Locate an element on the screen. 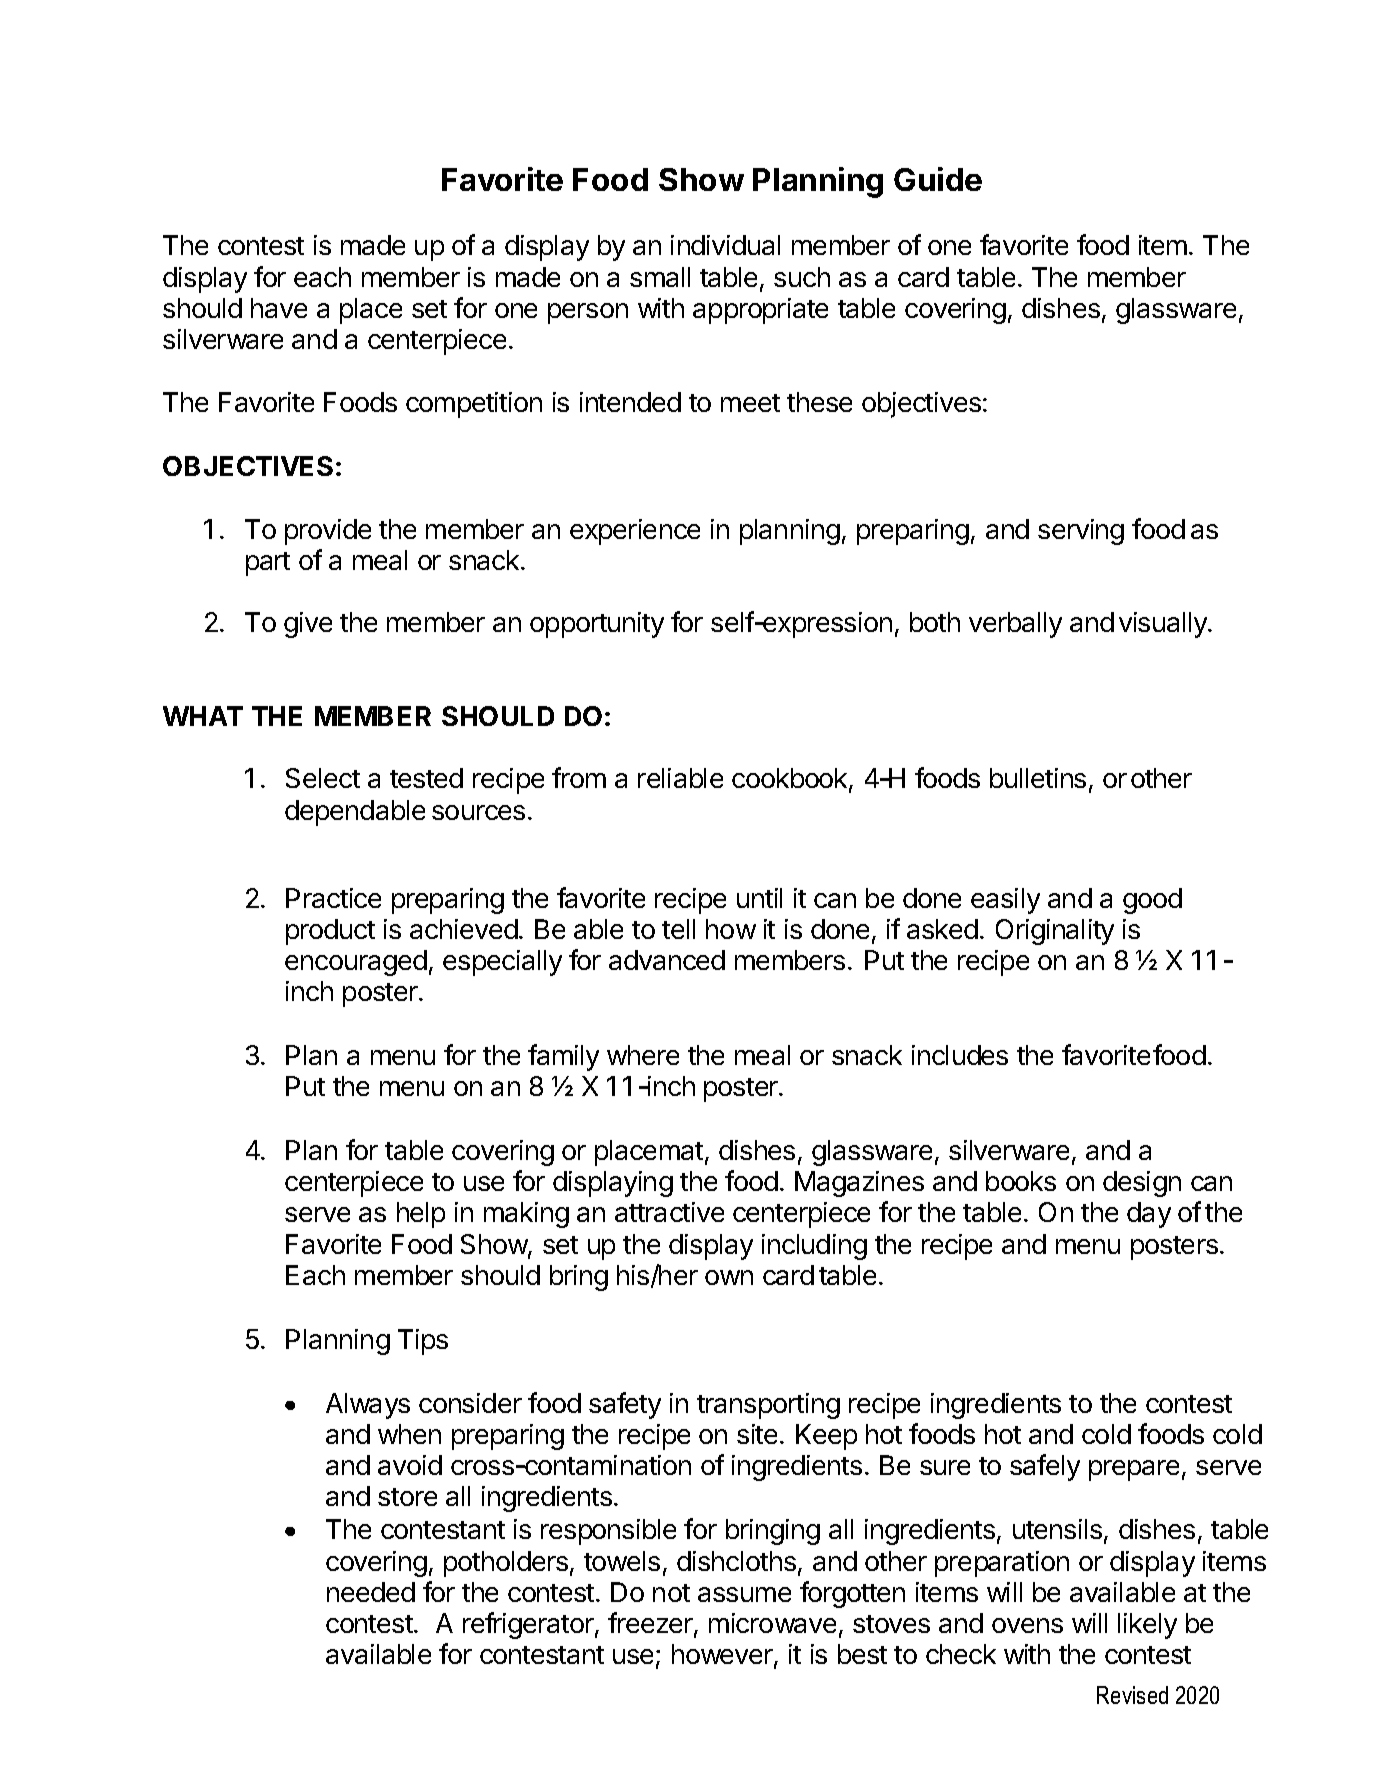 The height and width of the screenshot is (1790, 1383). opportunity is located at coordinates (597, 625).
